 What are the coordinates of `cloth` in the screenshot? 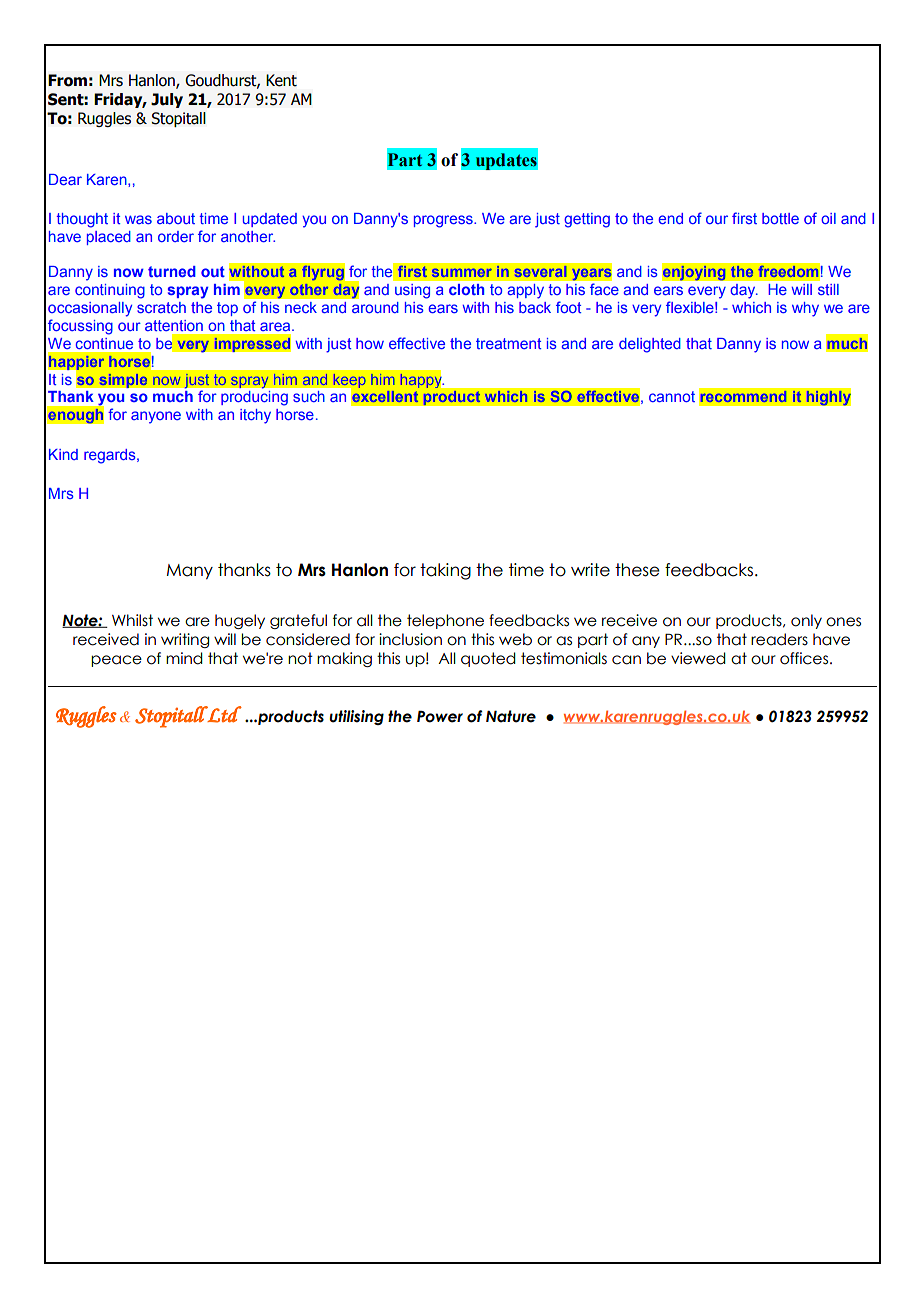 It's located at (467, 289).
